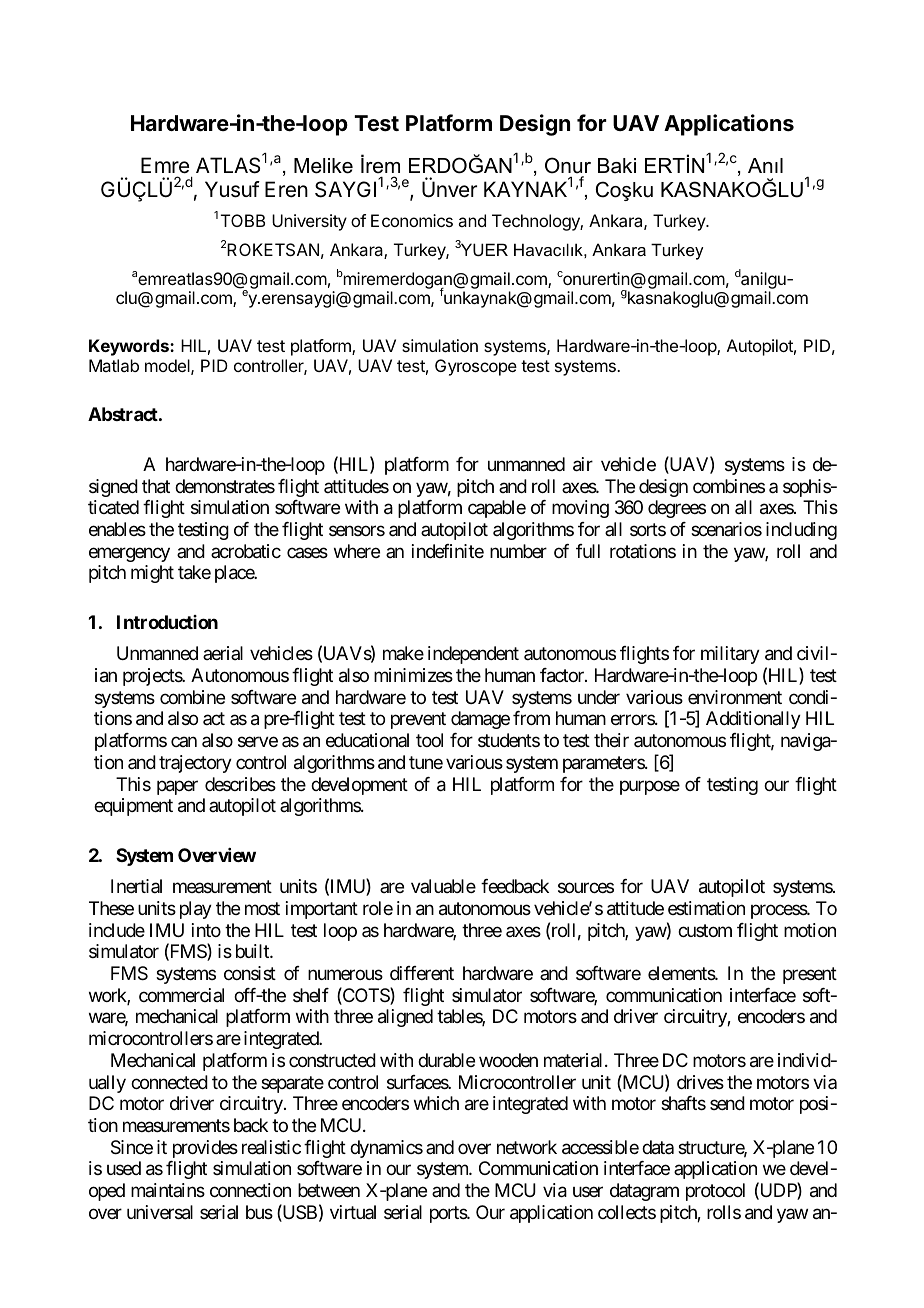  Describe the element at coordinates (117, 529) in the page. I see `enables` at that location.
